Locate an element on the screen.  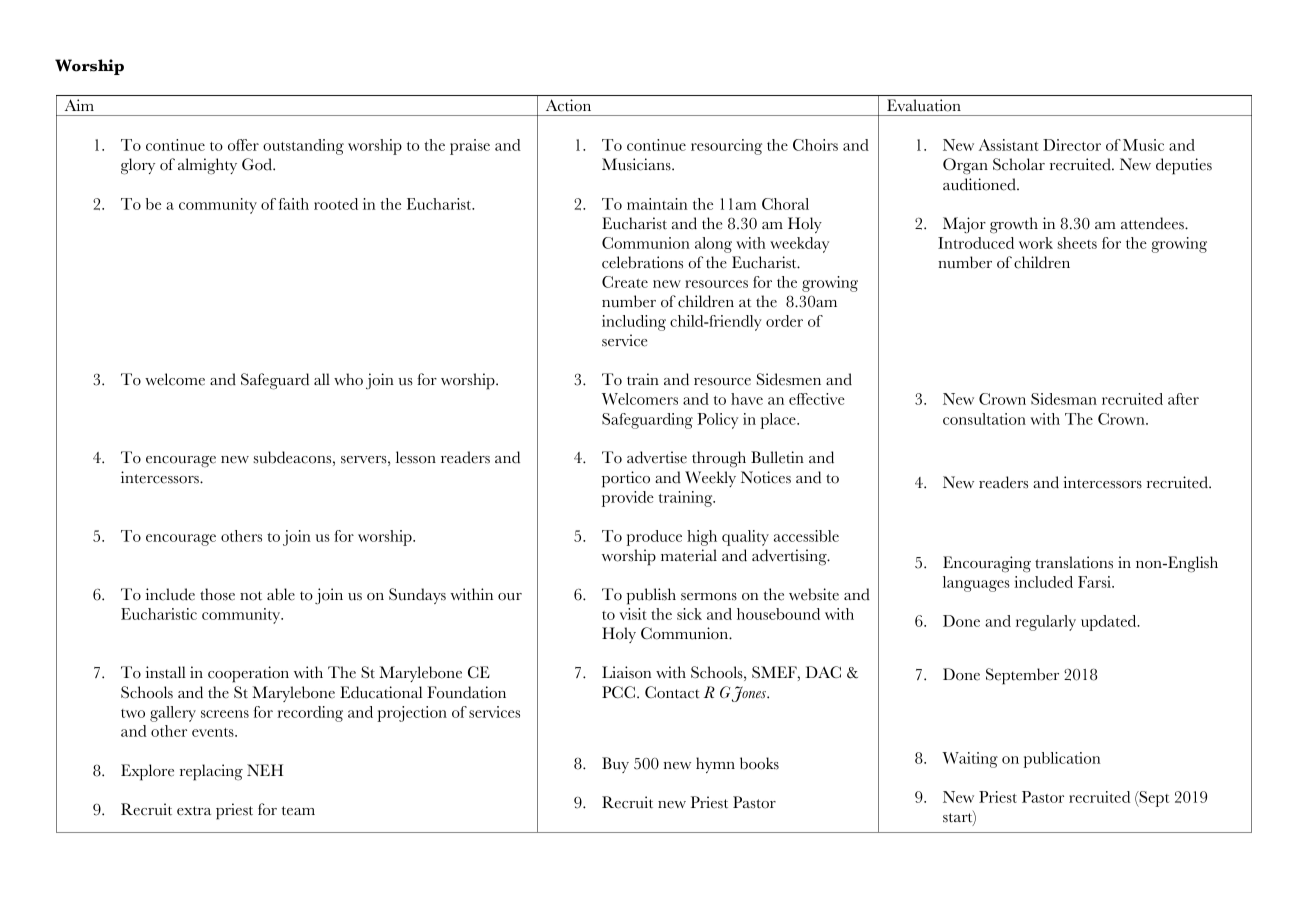
Weekly is located at coordinates (710, 479).
